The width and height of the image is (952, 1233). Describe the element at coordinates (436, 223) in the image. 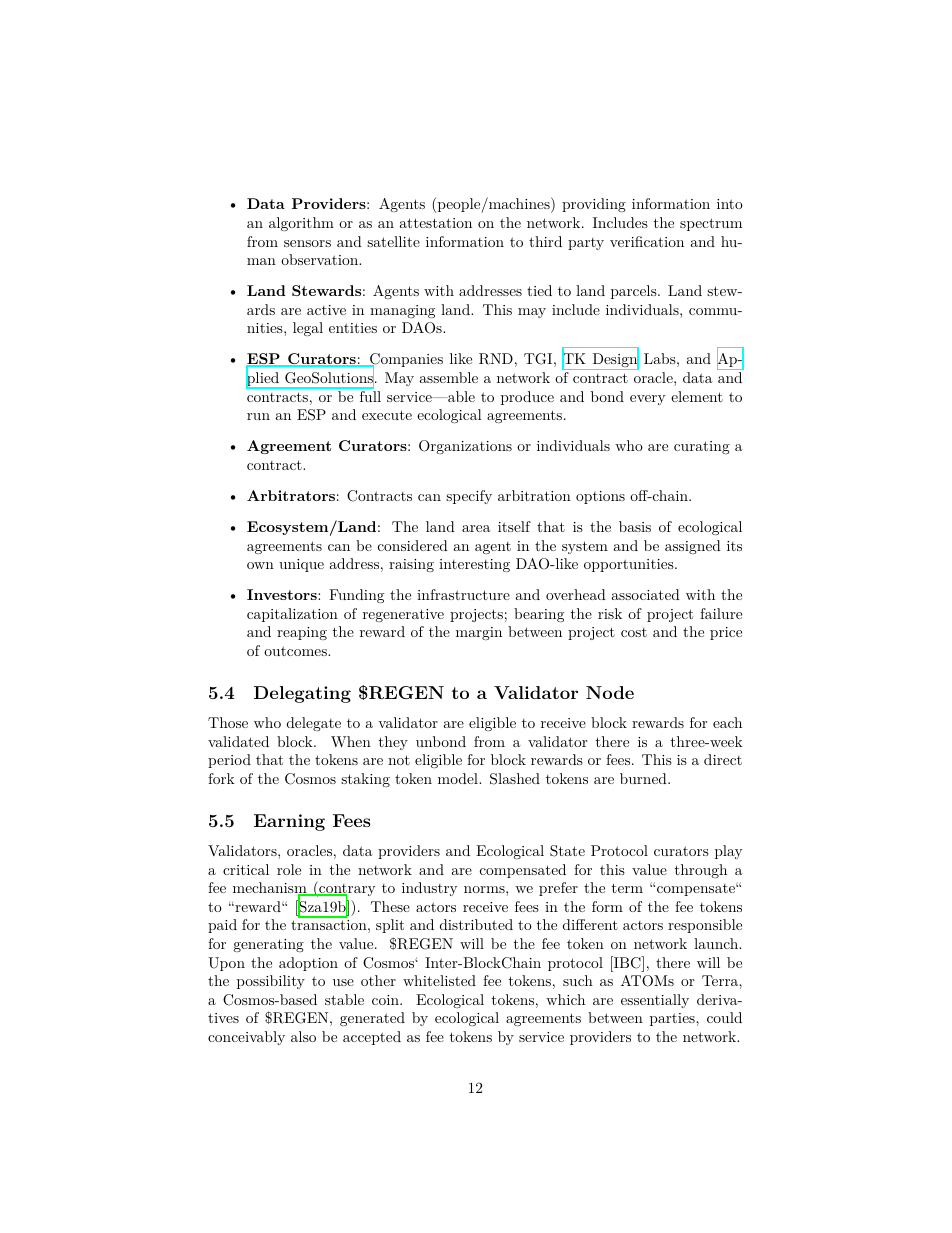

I see `attestation` at that location.
